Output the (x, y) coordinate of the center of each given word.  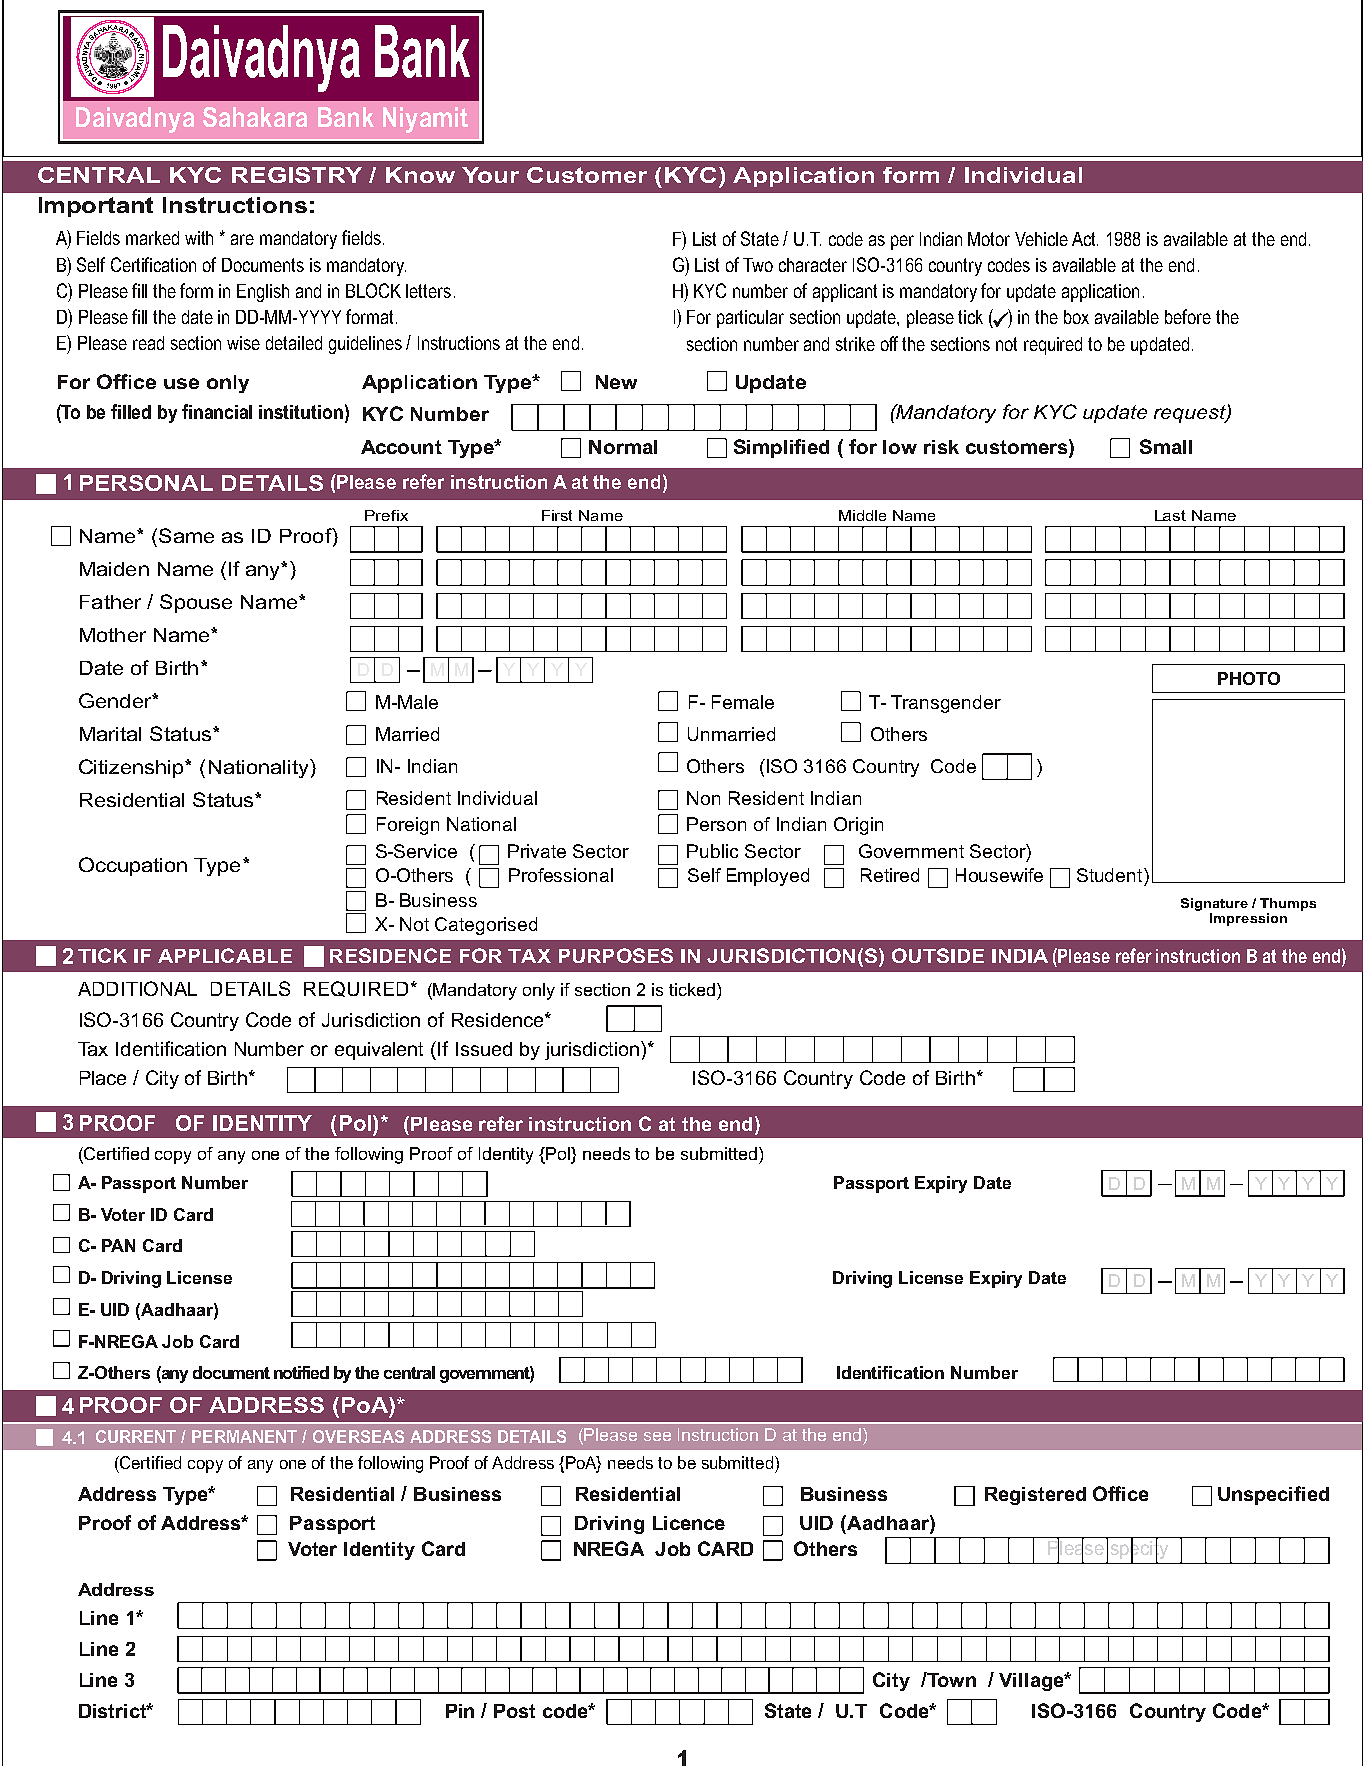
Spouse (196, 603)
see (657, 1436)
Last (1170, 515)
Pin (460, 1711)
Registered (1035, 1496)
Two (758, 265)
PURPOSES (616, 955)
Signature (1214, 904)
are (242, 239)
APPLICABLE (225, 955)
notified (301, 1372)
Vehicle (1041, 239)
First (557, 515)
